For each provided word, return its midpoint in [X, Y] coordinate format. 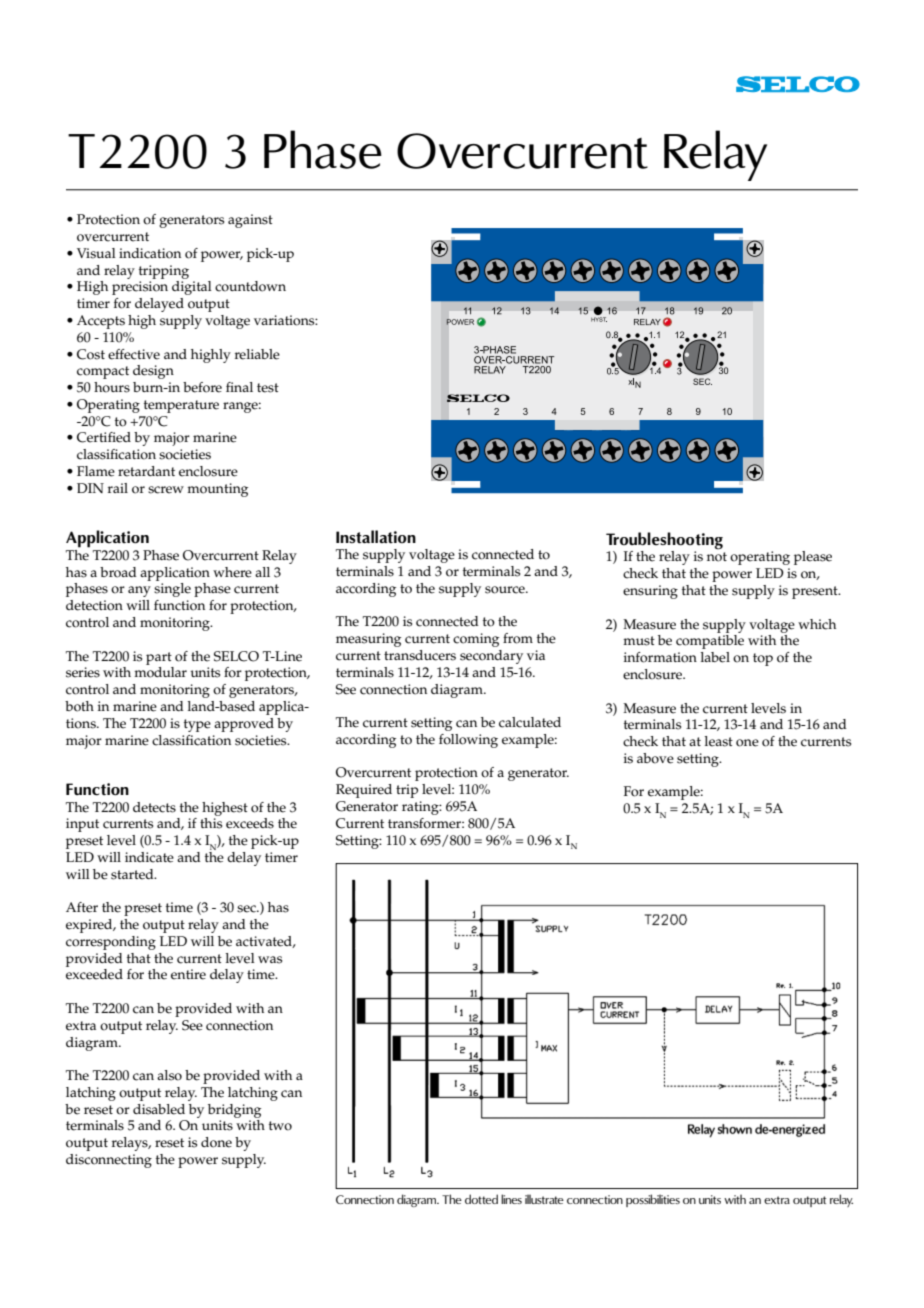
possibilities [653, 1200]
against [250, 221]
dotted [481, 1199]
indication [150, 253]
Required [364, 791]
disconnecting [109, 1161]
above [655, 758]
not [717, 557]
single [172, 590]
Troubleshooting [664, 541]
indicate [149, 857]
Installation [376, 537]
